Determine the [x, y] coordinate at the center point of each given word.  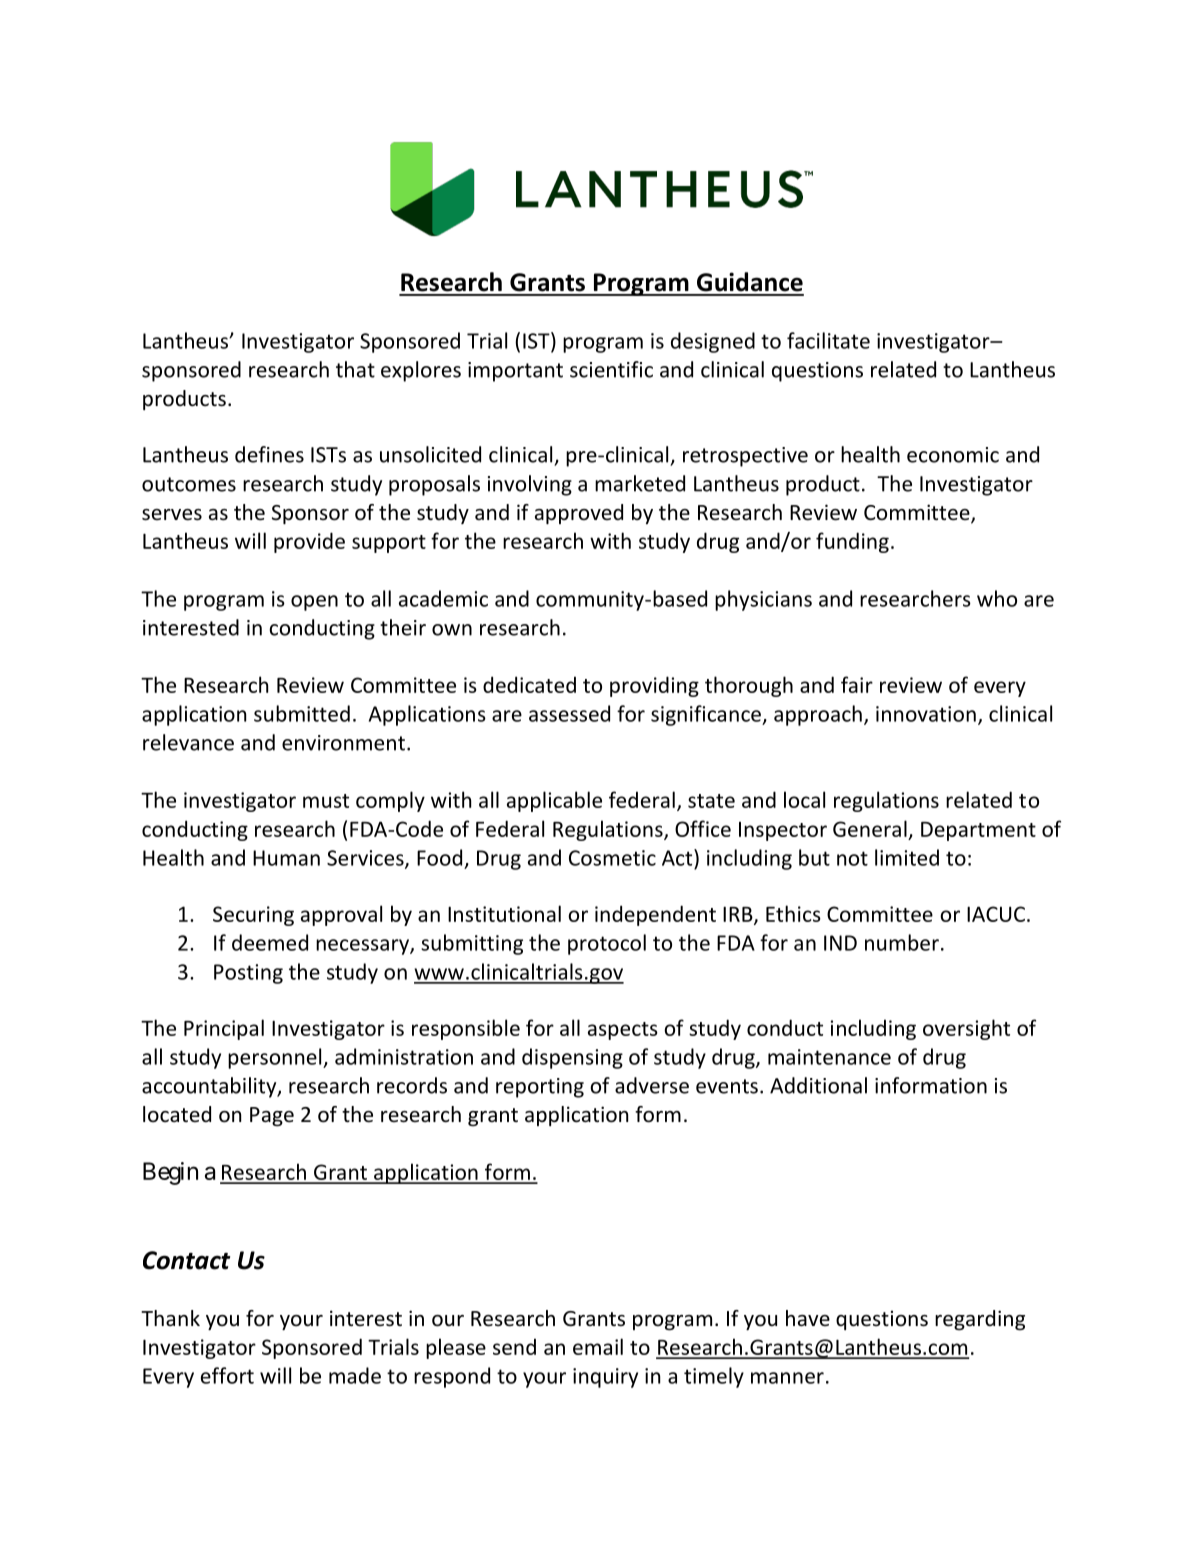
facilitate [828, 340]
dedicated [529, 684]
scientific [611, 369]
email [598, 1346]
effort [227, 1375]
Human [286, 858]
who [997, 598]
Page [272, 1116]
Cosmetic [612, 858]
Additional [818, 1085]
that [355, 369]
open [314, 603]
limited [907, 857]
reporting [540, 1088]
